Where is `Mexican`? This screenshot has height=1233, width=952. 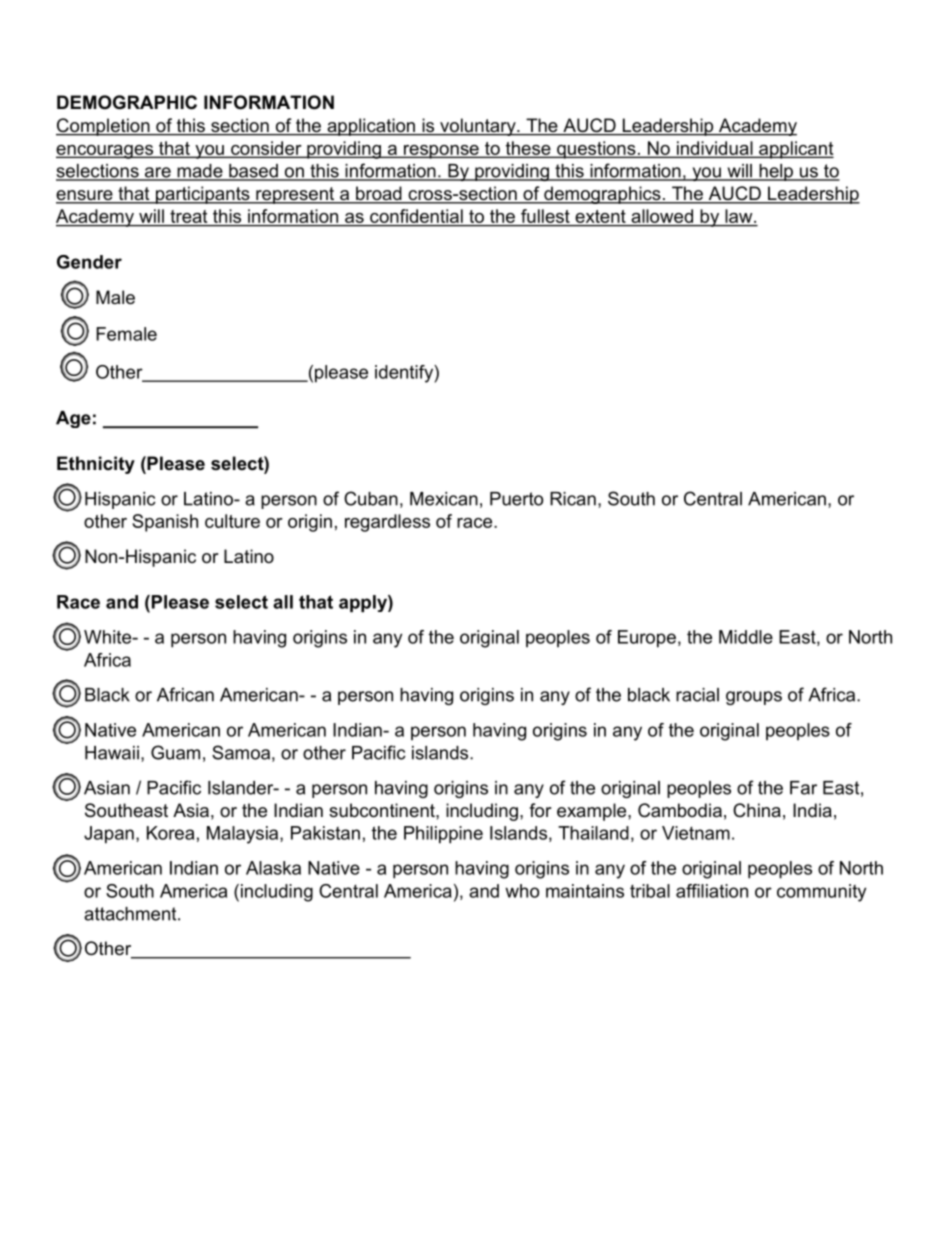
Mexican is located at coordinates (444, 499).
